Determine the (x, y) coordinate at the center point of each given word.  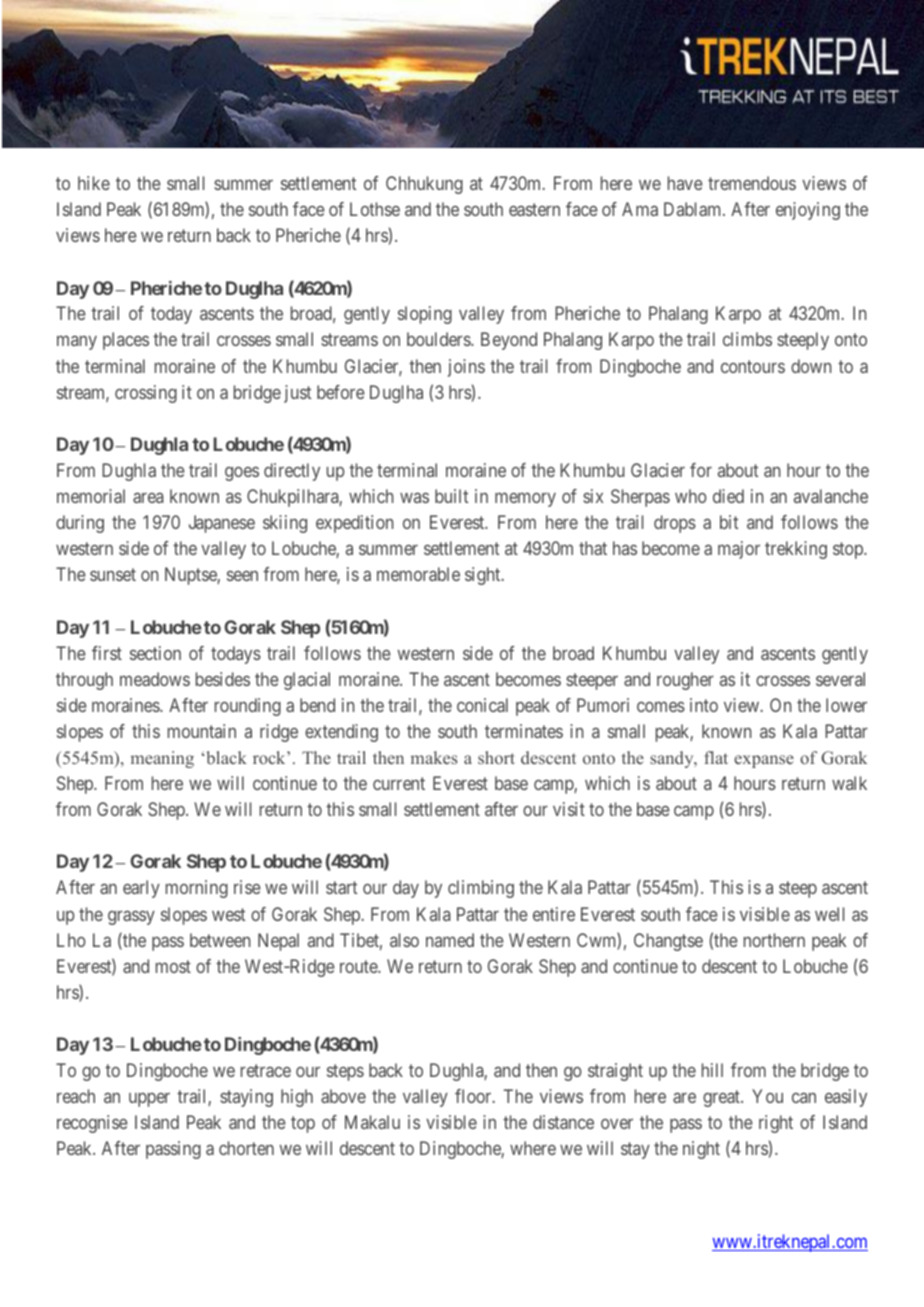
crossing (146, 394)
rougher (685, 681)
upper (149, 1100)
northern (774, 940)
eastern (534, 209)
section (155, 653)
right (776, 1124)
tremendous (752, 183)
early (141, 889)
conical (482, 705)
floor (474, 1096)
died (728, 496)
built (451, 496)
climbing (481, 889)
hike (94, 183)
